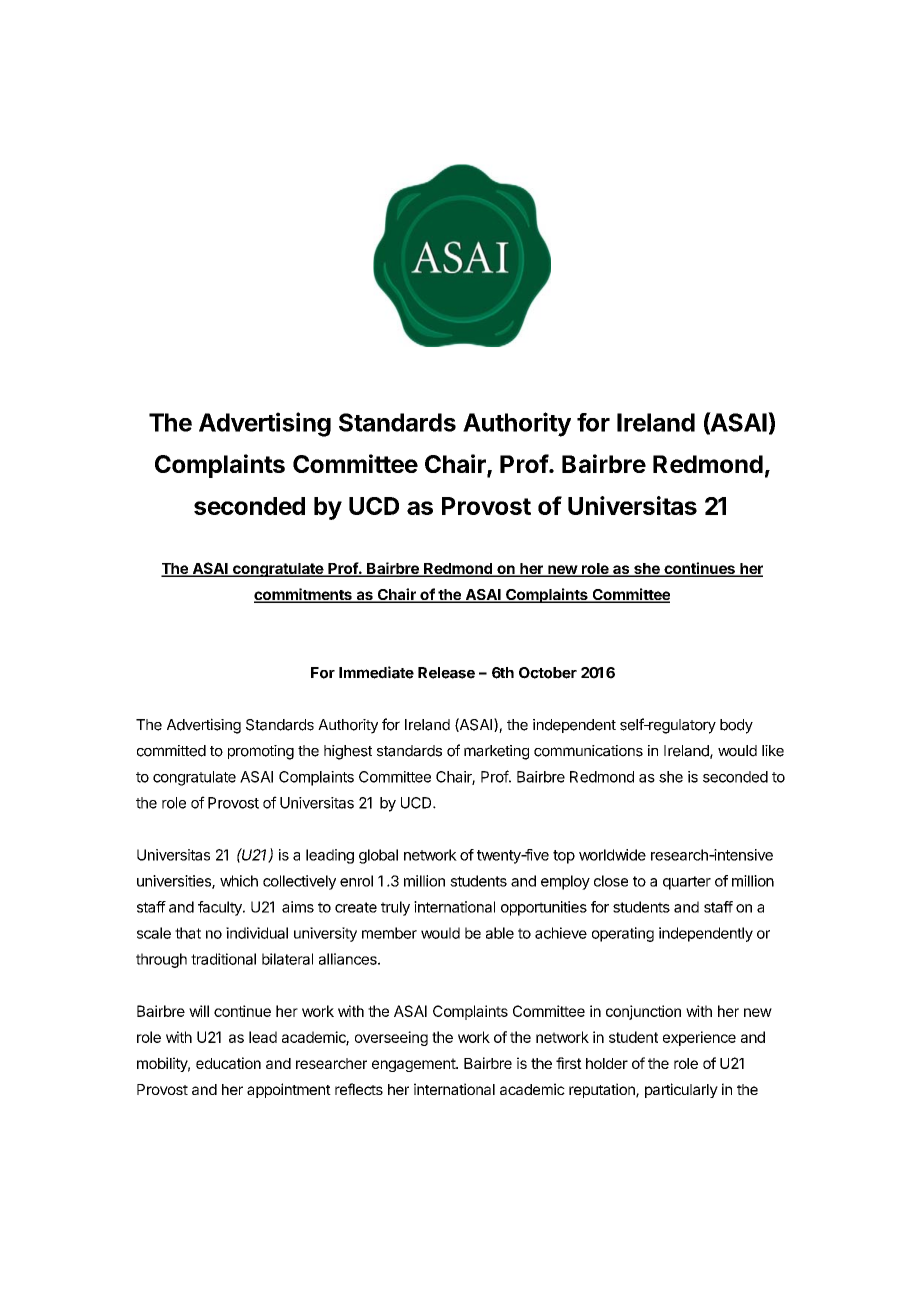  I want to click on worldwide, so click(612, 855).
